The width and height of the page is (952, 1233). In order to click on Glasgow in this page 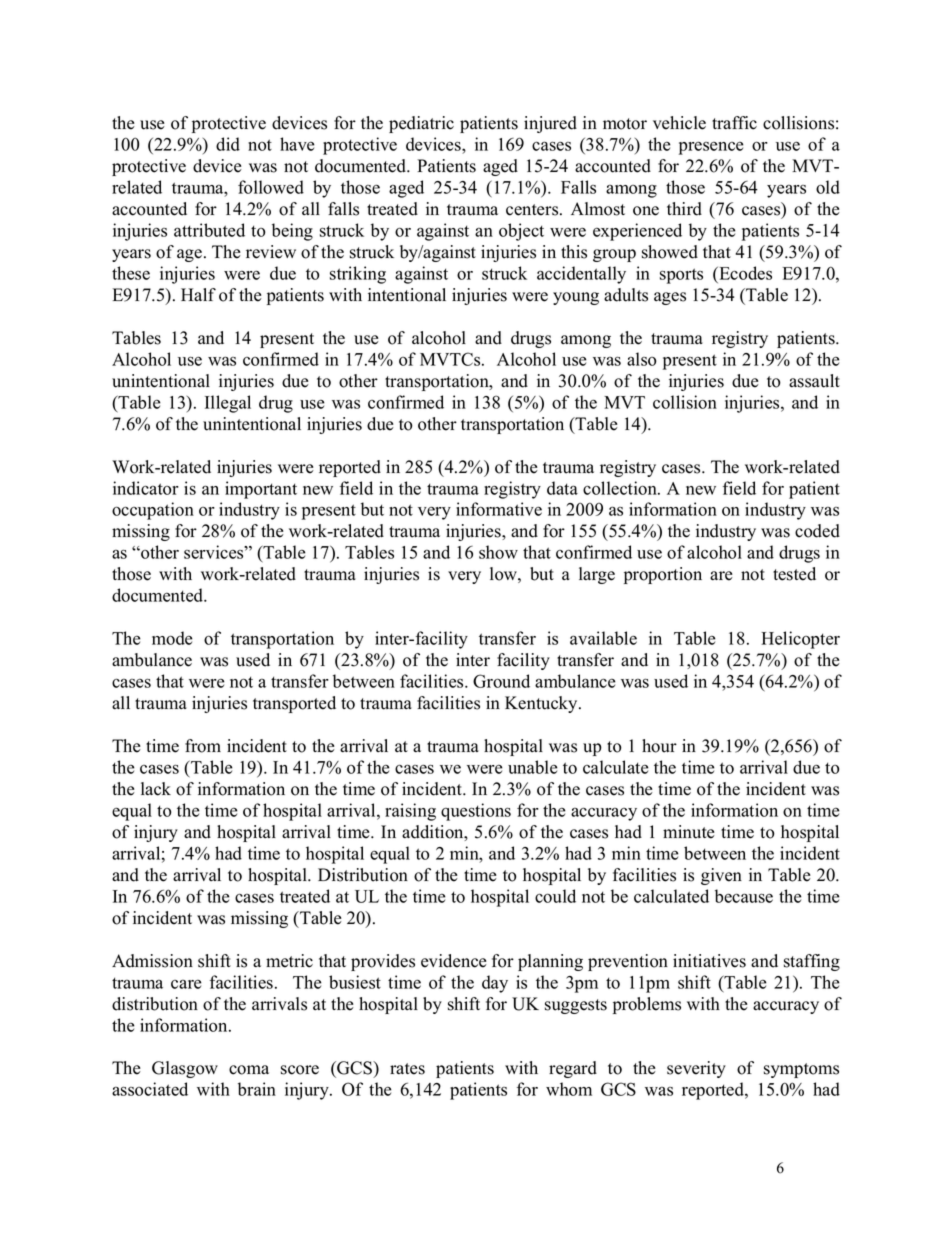, I will do `click(185, 1069)`.
